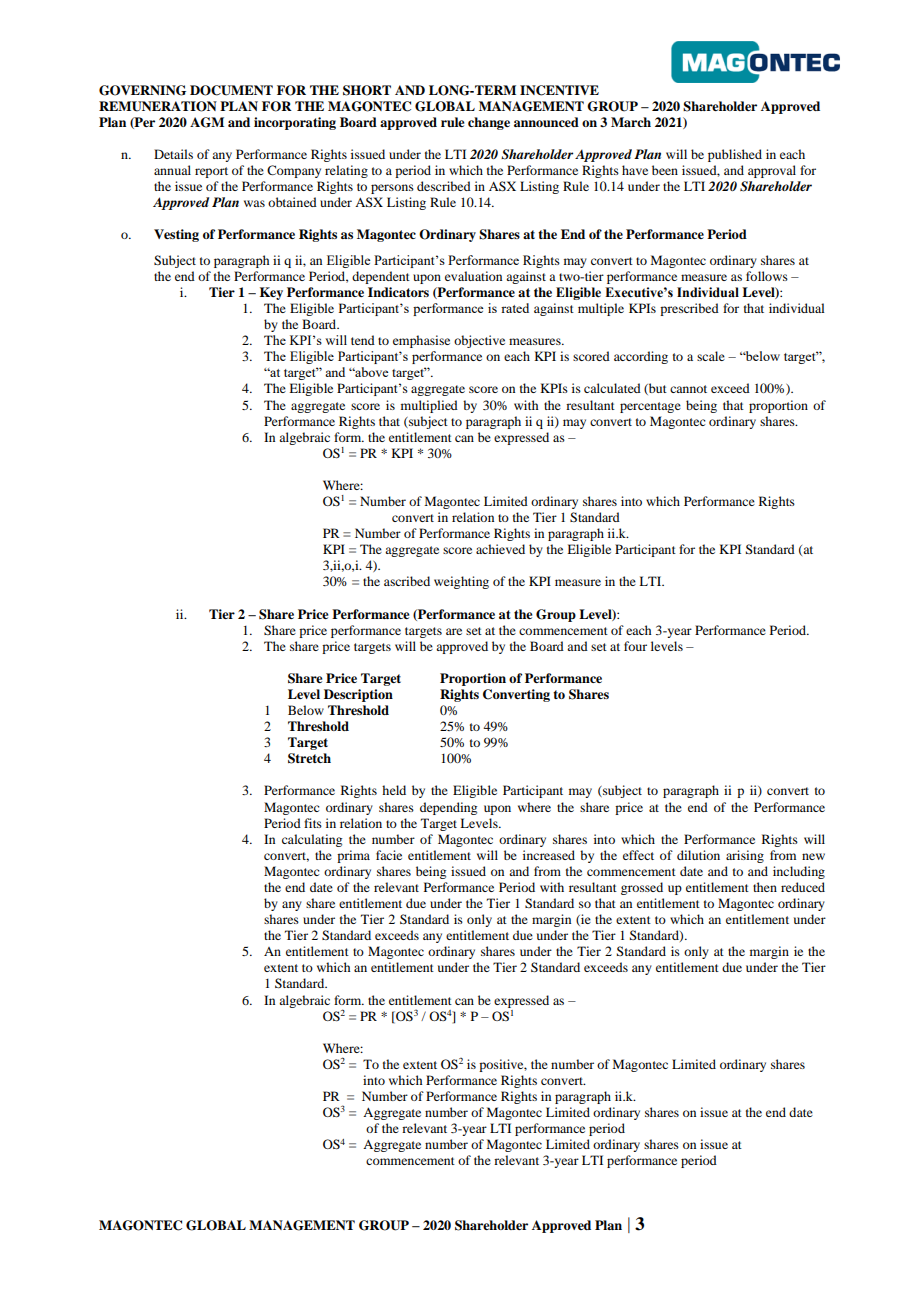 The width and height of the page is (924, 1308). What do you see at coordinates (312, 840) in the page?
I see `calculating` at bounding box center [312, 840].
